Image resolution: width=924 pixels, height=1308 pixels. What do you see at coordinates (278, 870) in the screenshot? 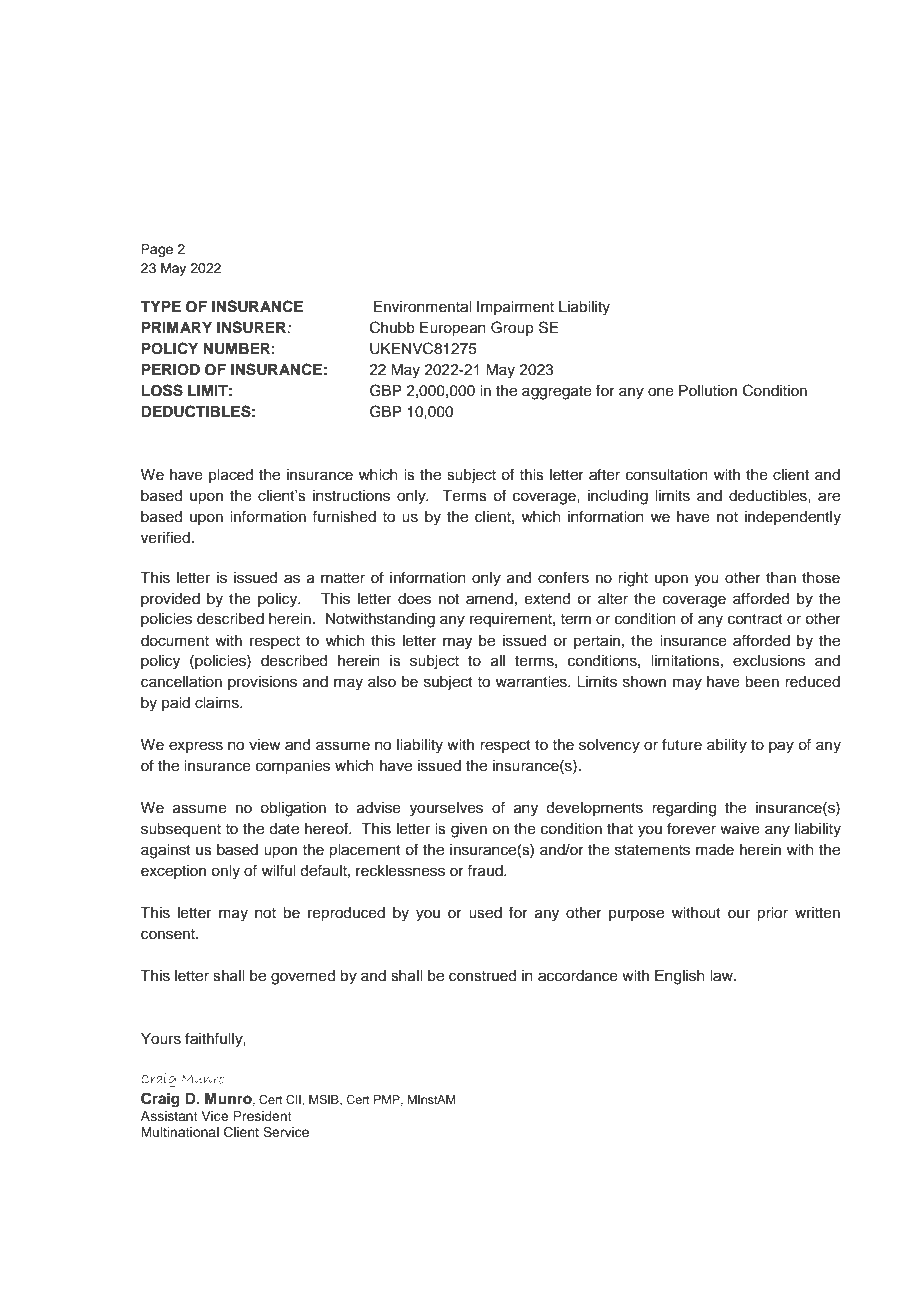
I see `wilful` at bounding box center [278, 870].
